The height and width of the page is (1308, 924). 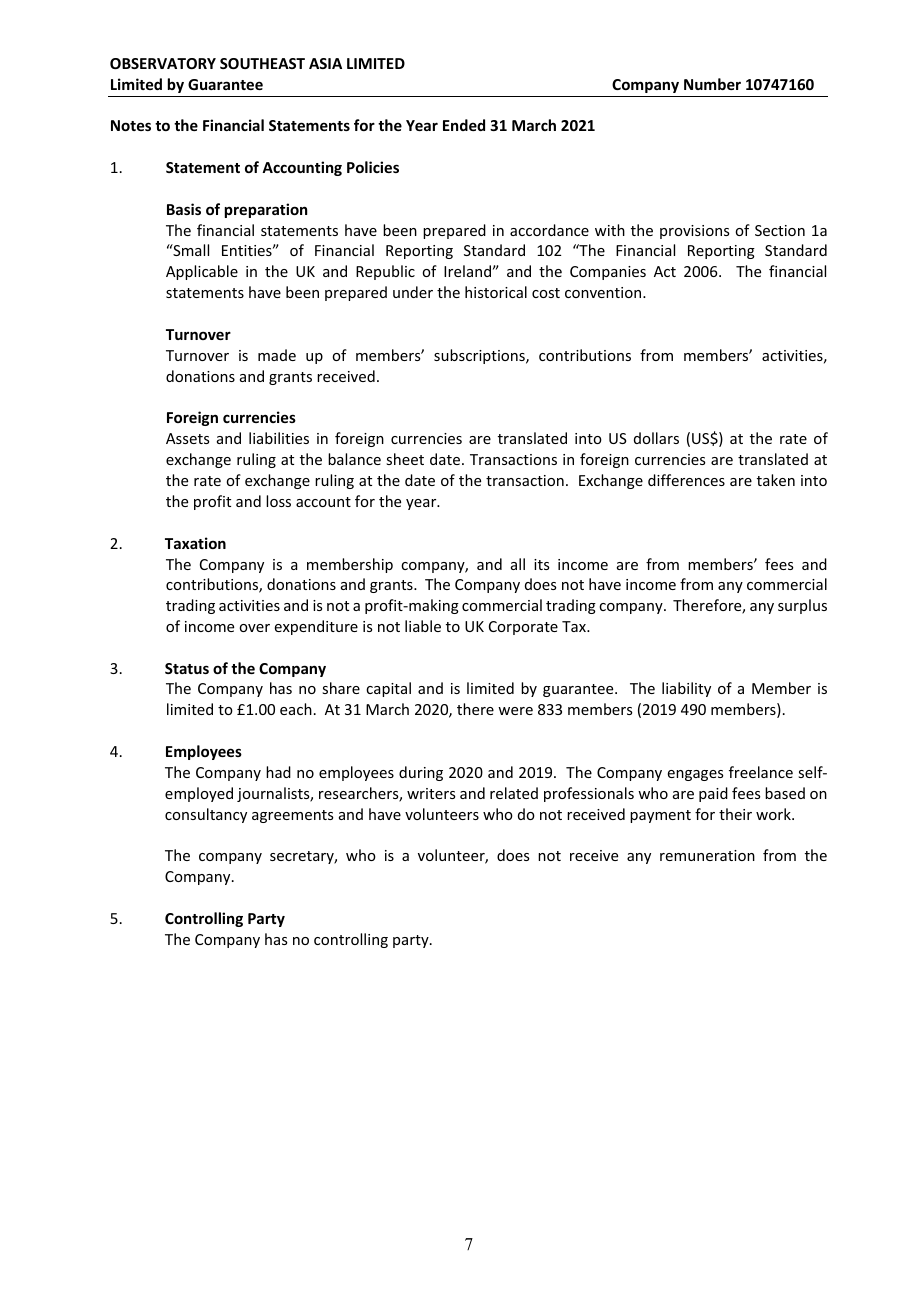 What do you see at coordinates (467, 271) in the page?
I see `Ireland` at bounding box center [467, 271].
